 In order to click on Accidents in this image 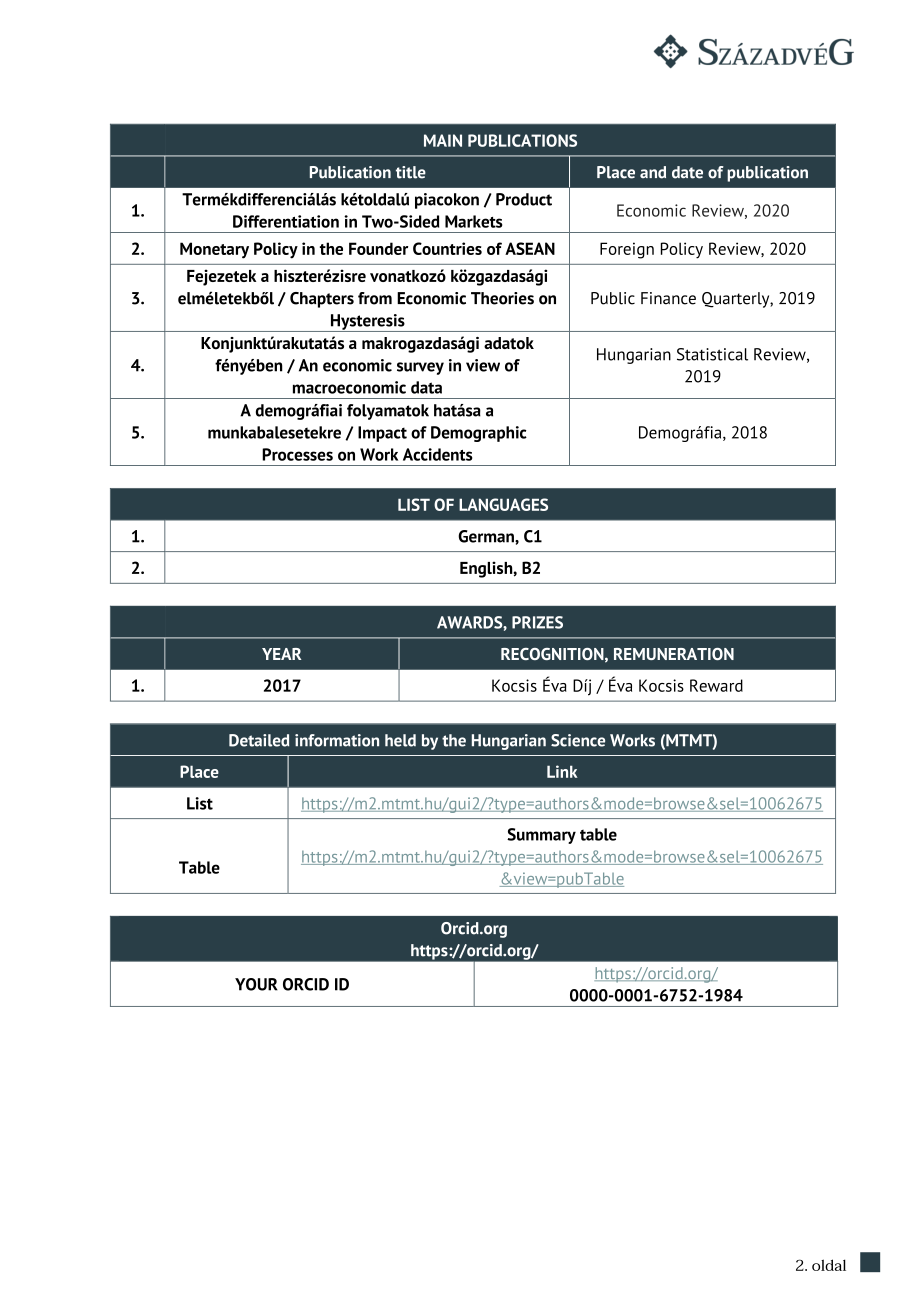, I will do `click(438, 454)`.
